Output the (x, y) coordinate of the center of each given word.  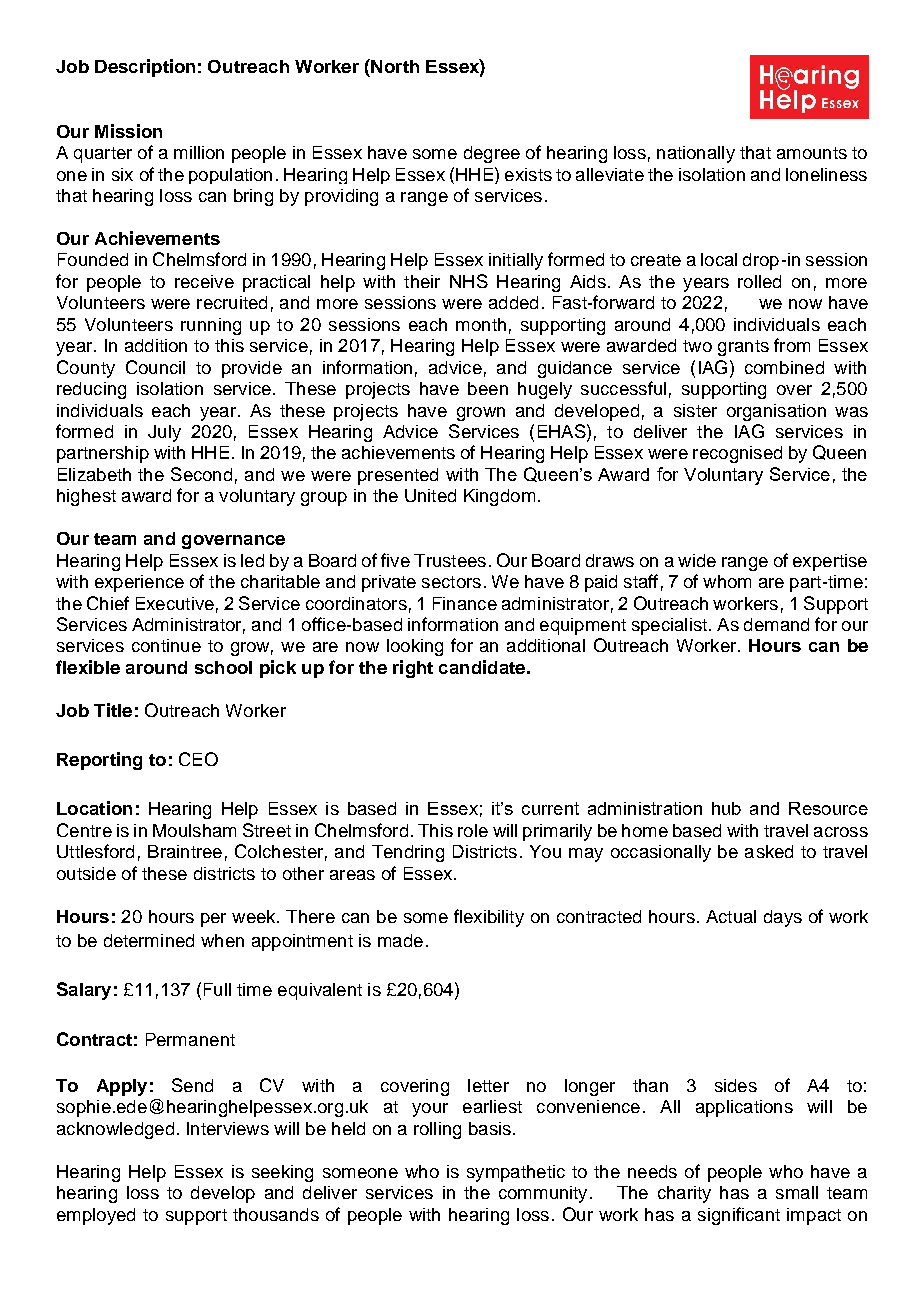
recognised (737, 454)
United (430, 495)
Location (94, 808)
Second (201, 474)
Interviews (228, 1128)
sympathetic (516, 1173)
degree (492, 154)
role (473, 830)
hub (726, 808)
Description (145, 68)
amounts (812, 153)
